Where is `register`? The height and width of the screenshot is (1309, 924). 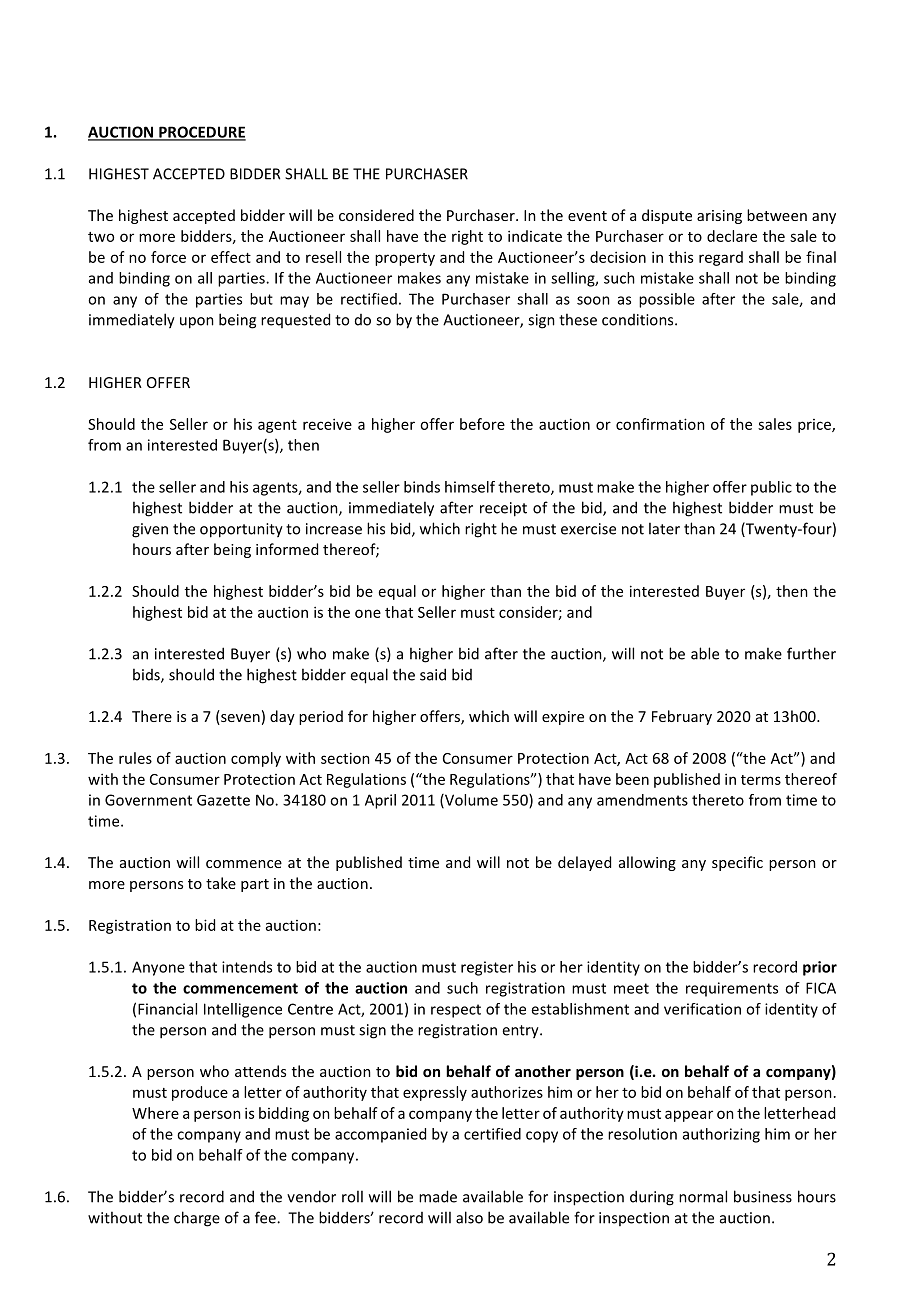
register is located at coordinates (487, 968).
